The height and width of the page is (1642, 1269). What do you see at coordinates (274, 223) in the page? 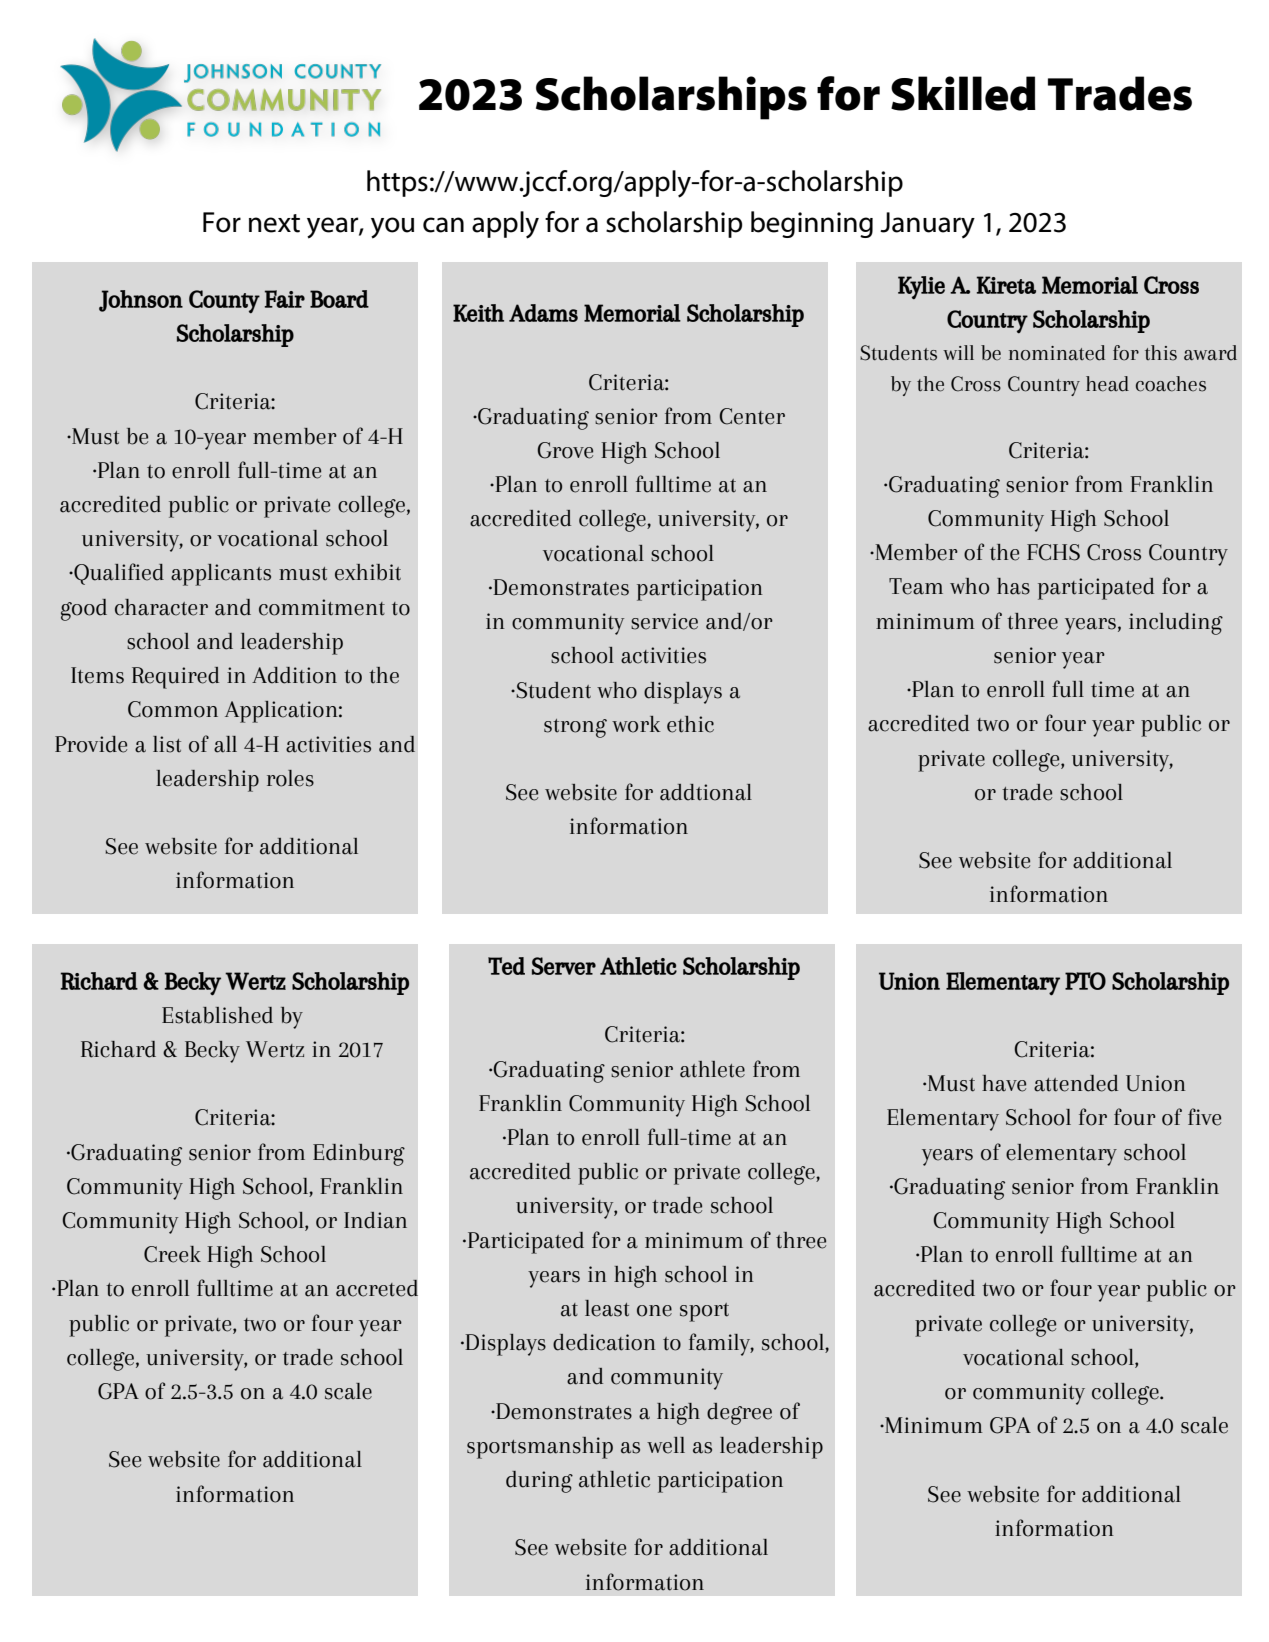
I see `next` at bounding box center [274, 223].
